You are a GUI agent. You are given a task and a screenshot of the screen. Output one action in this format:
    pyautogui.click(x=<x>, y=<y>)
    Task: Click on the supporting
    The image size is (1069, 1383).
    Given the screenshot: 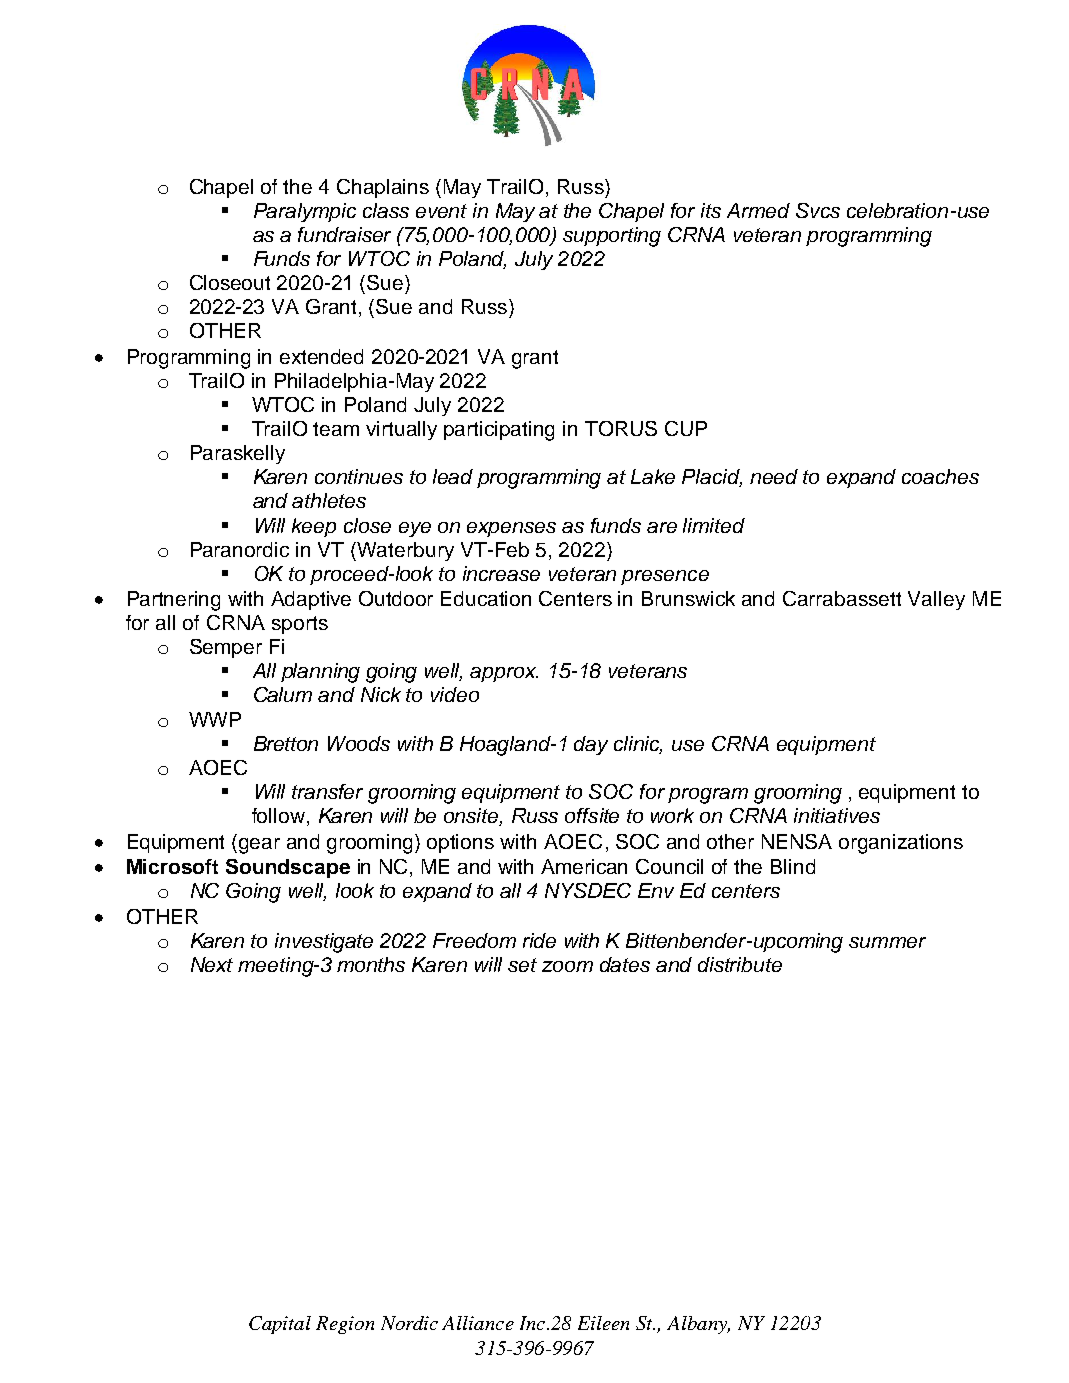 What is the action you would take?
    pyautogui.click(x=612, y=237)
